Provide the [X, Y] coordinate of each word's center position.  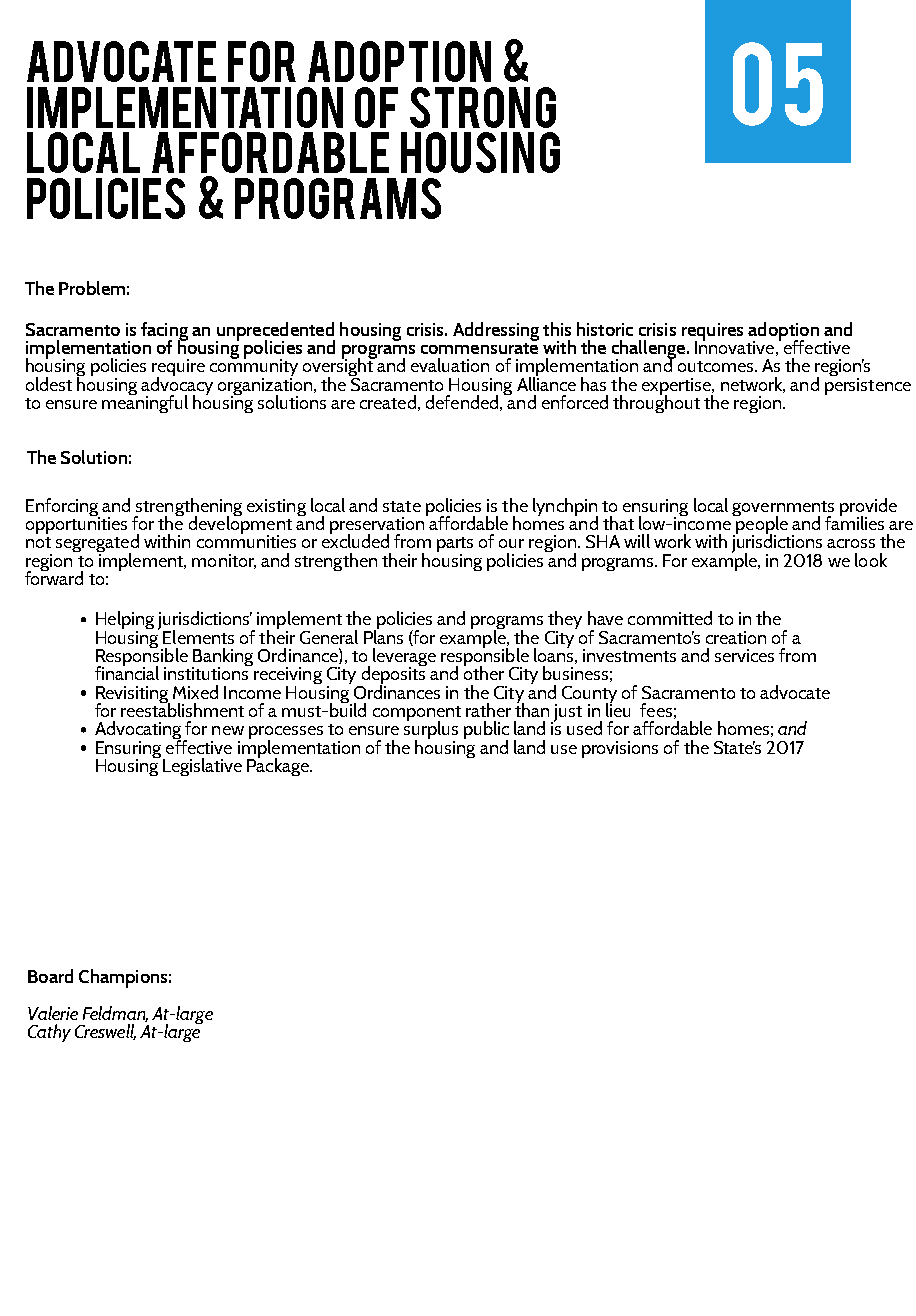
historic [605, 329]
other [484, 672]
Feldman [115, 1014]
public [486, 731]
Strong [483, 107]
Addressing [496, 331]
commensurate [479, 347]
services [744, 655]
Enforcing [63, 508]
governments [783, 510]
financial [127, 672]
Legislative [202, 767]
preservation [378, 526]
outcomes [717, 366]
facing [164, 332]
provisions [620, 749]
